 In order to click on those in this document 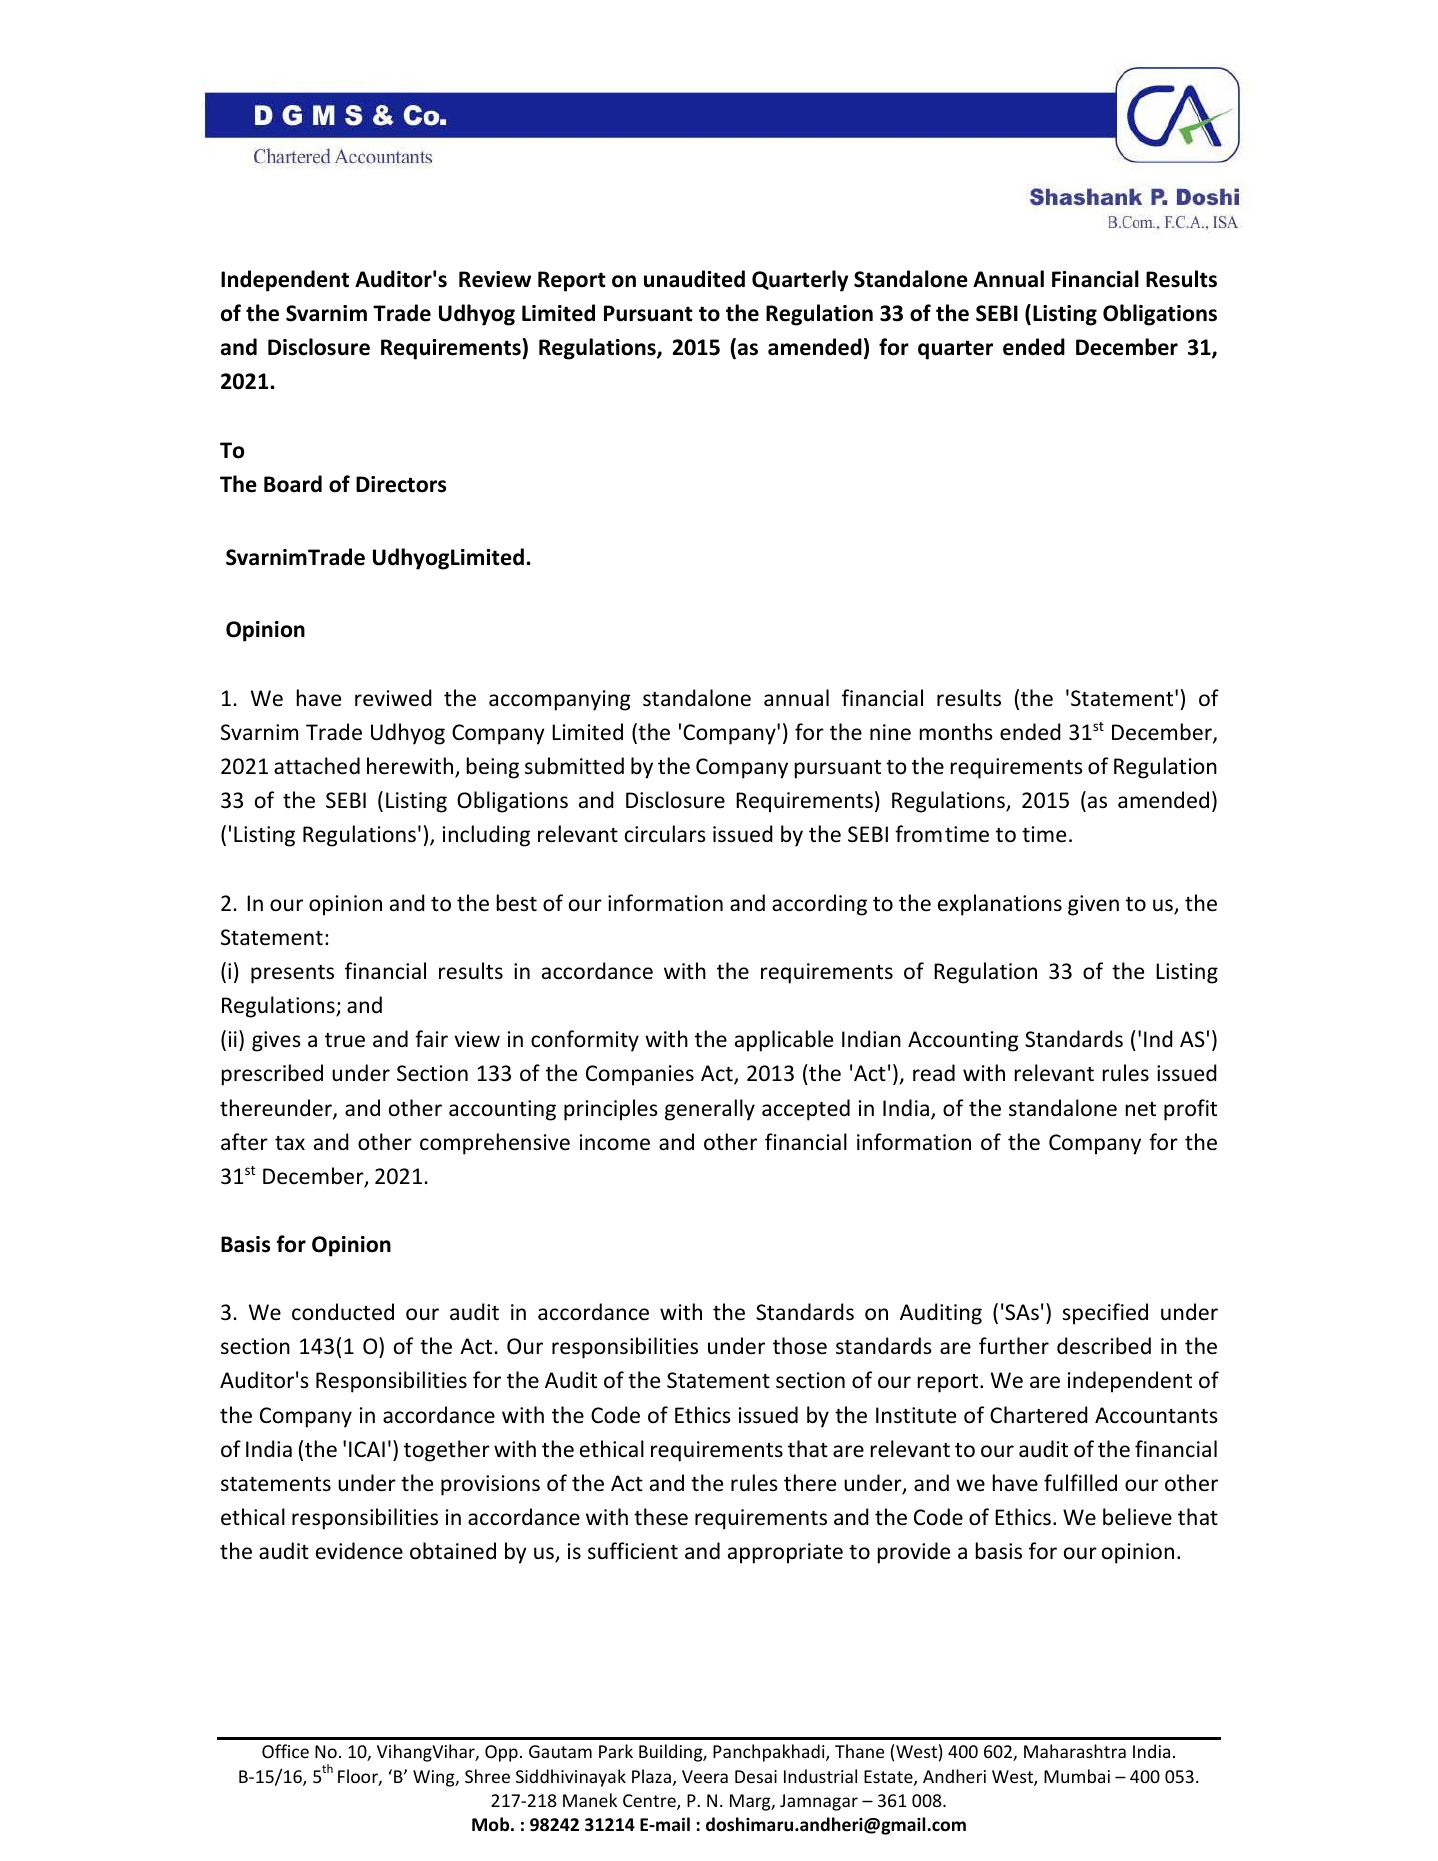, I will do `click(800, 1346)`.
